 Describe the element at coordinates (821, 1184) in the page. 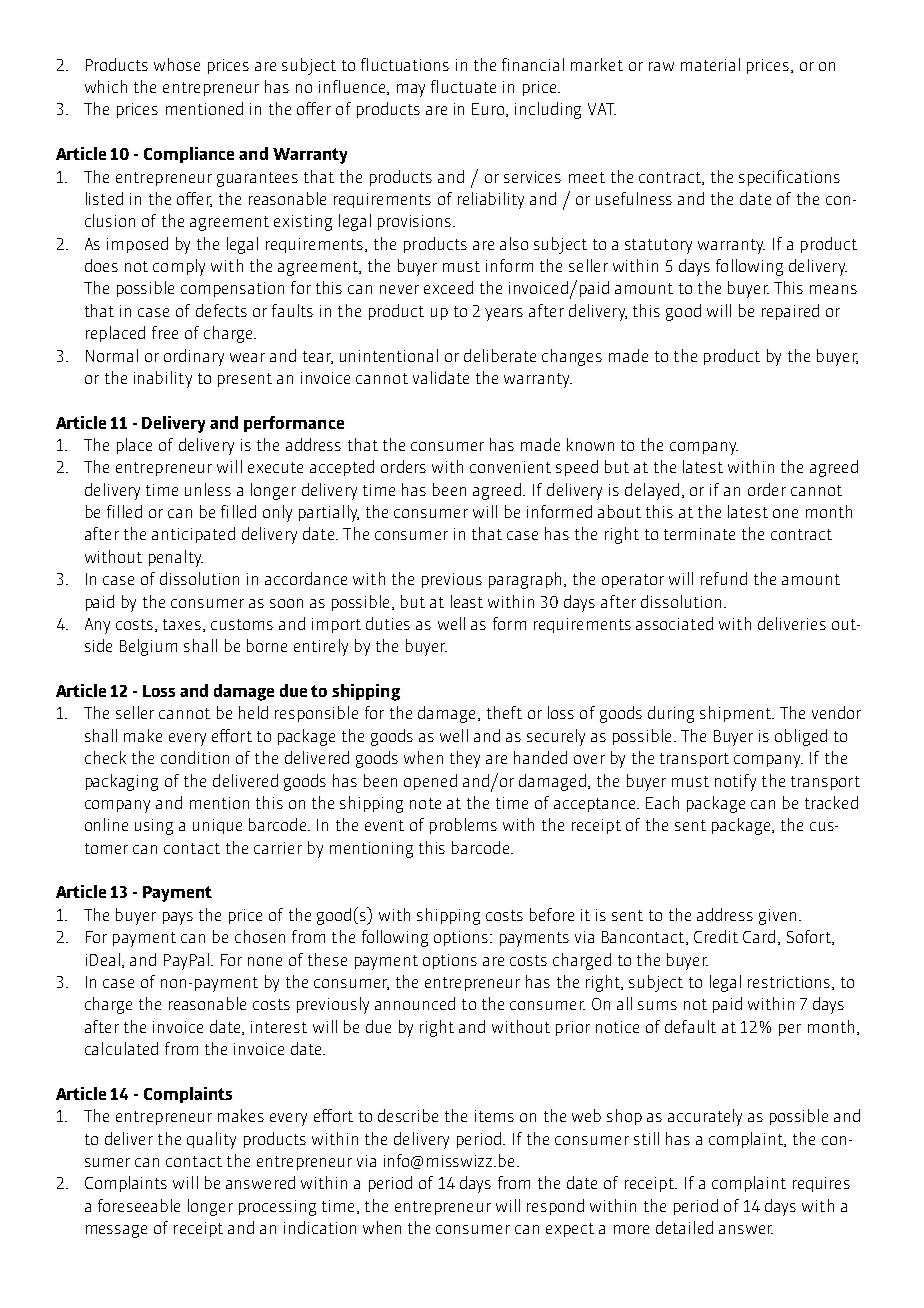

I see `requires` at that location.
